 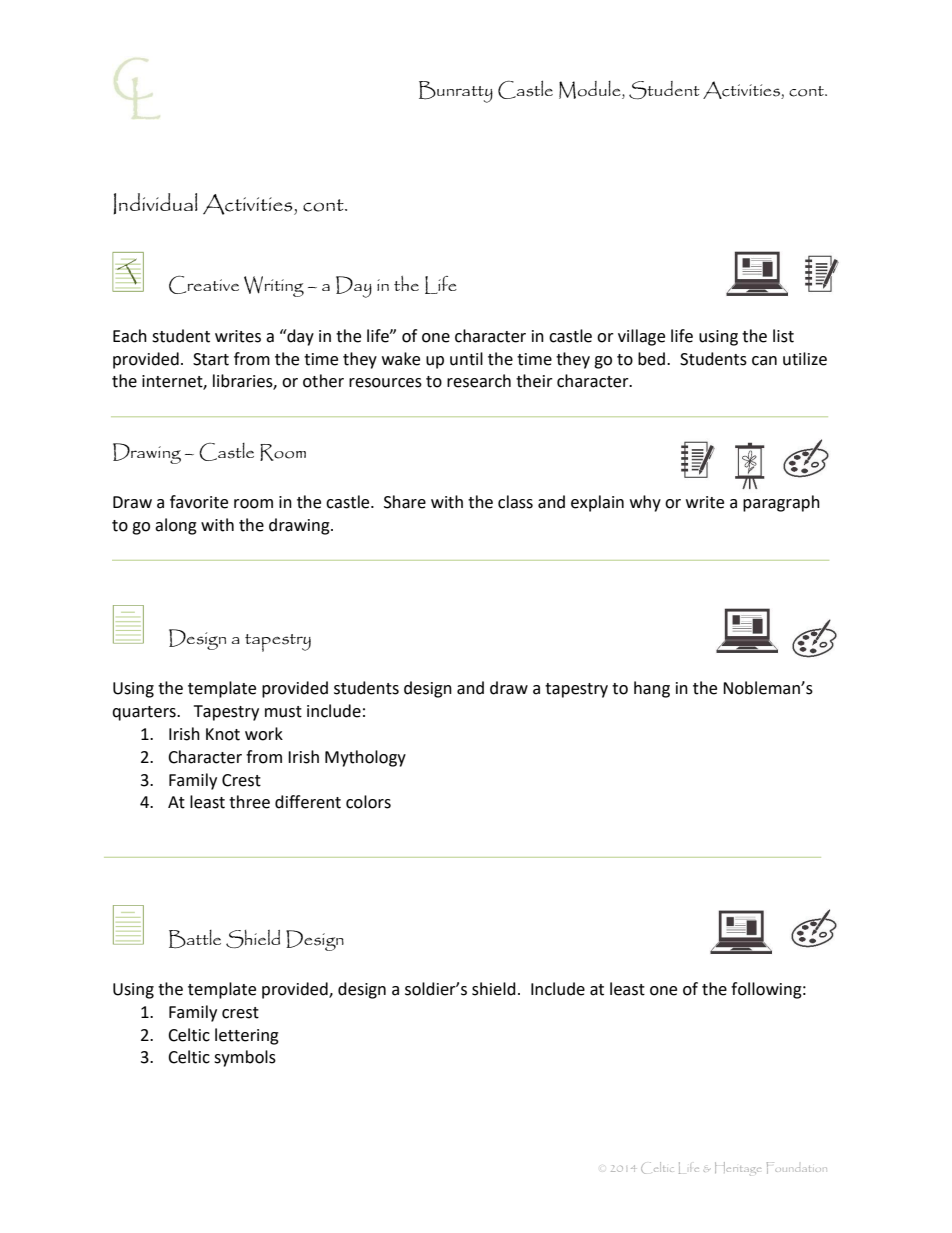 I want to click on Heritage, so click(x=738, y=1169).
